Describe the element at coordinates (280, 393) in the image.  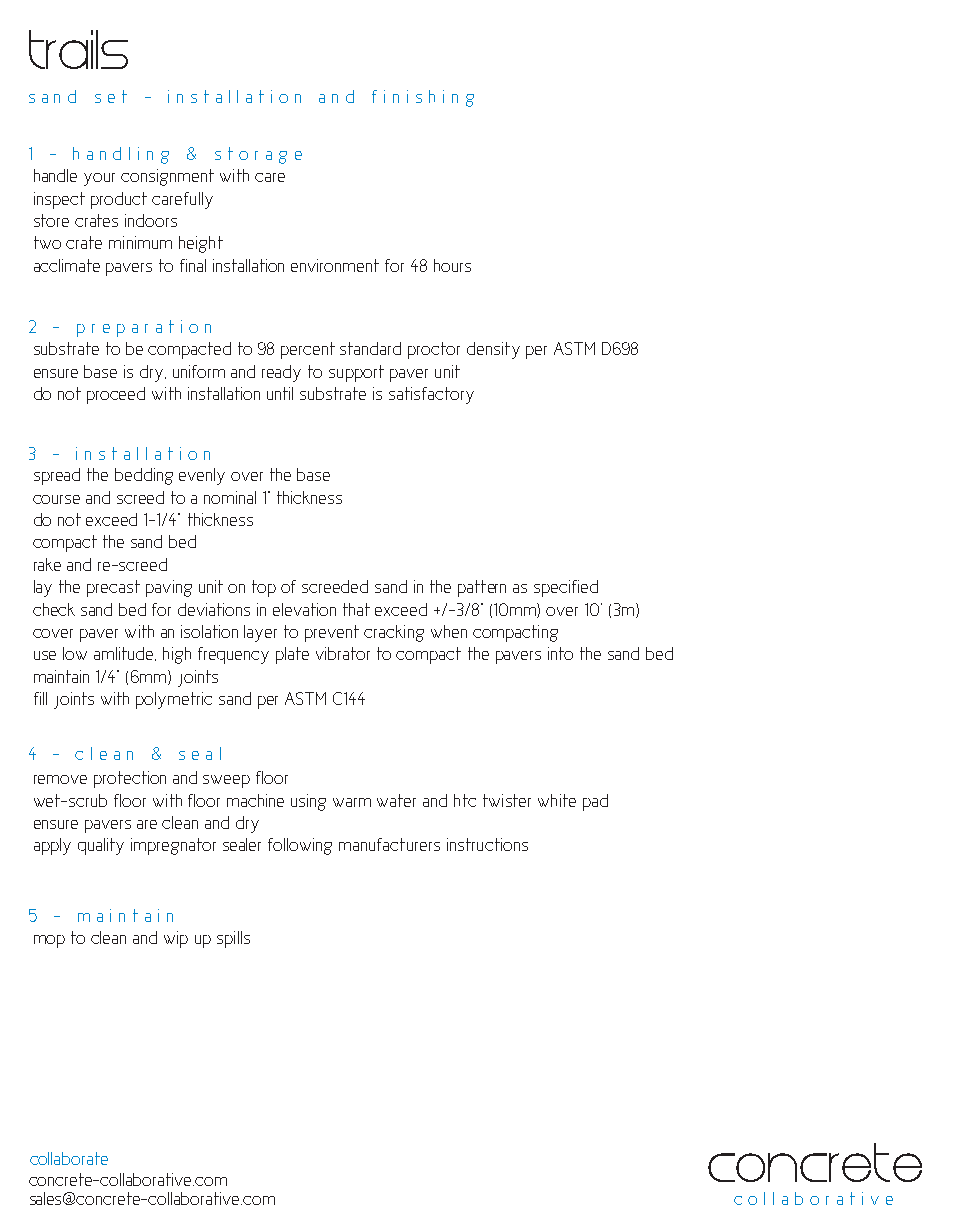
I see `until` at that location.
